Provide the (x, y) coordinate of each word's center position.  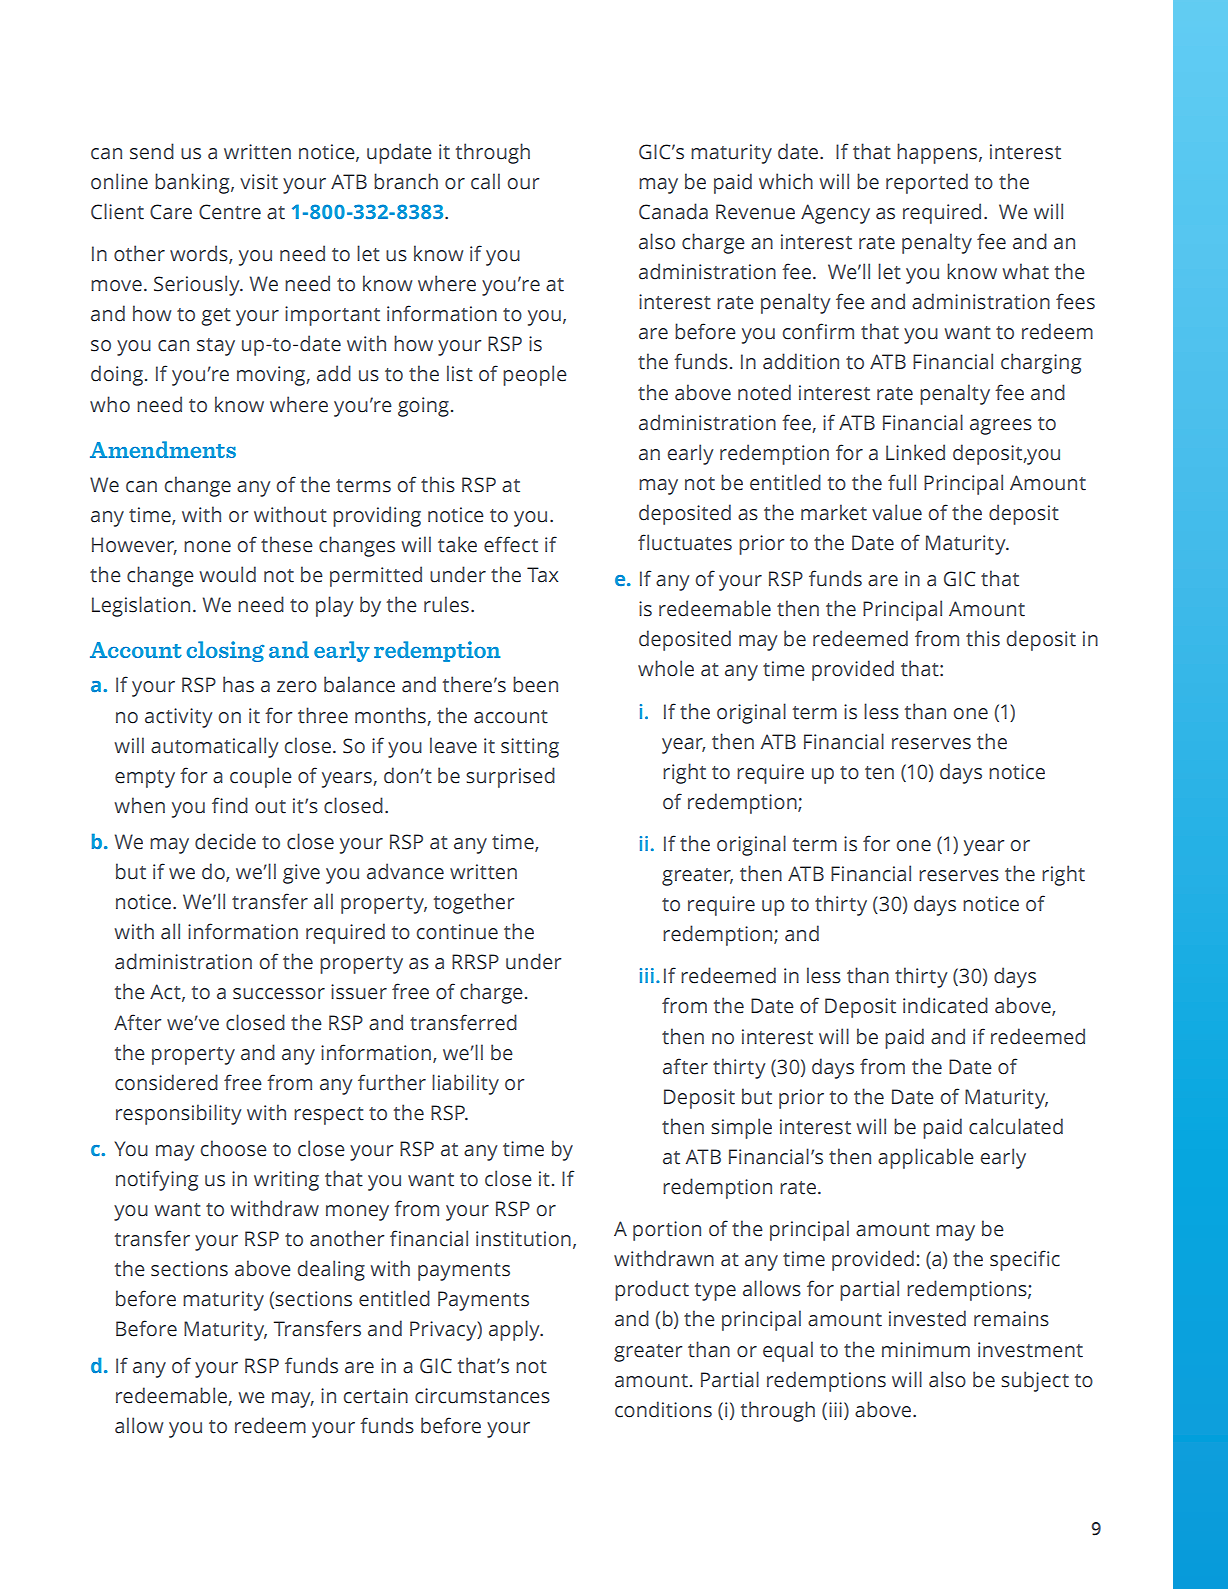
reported (927, 183)
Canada (673, 211)
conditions (663, 1409)
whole (666, 668)
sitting (530, 748)
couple (261, 777)
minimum (926, 1350)
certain (376, 1396)
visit (259, 182)
